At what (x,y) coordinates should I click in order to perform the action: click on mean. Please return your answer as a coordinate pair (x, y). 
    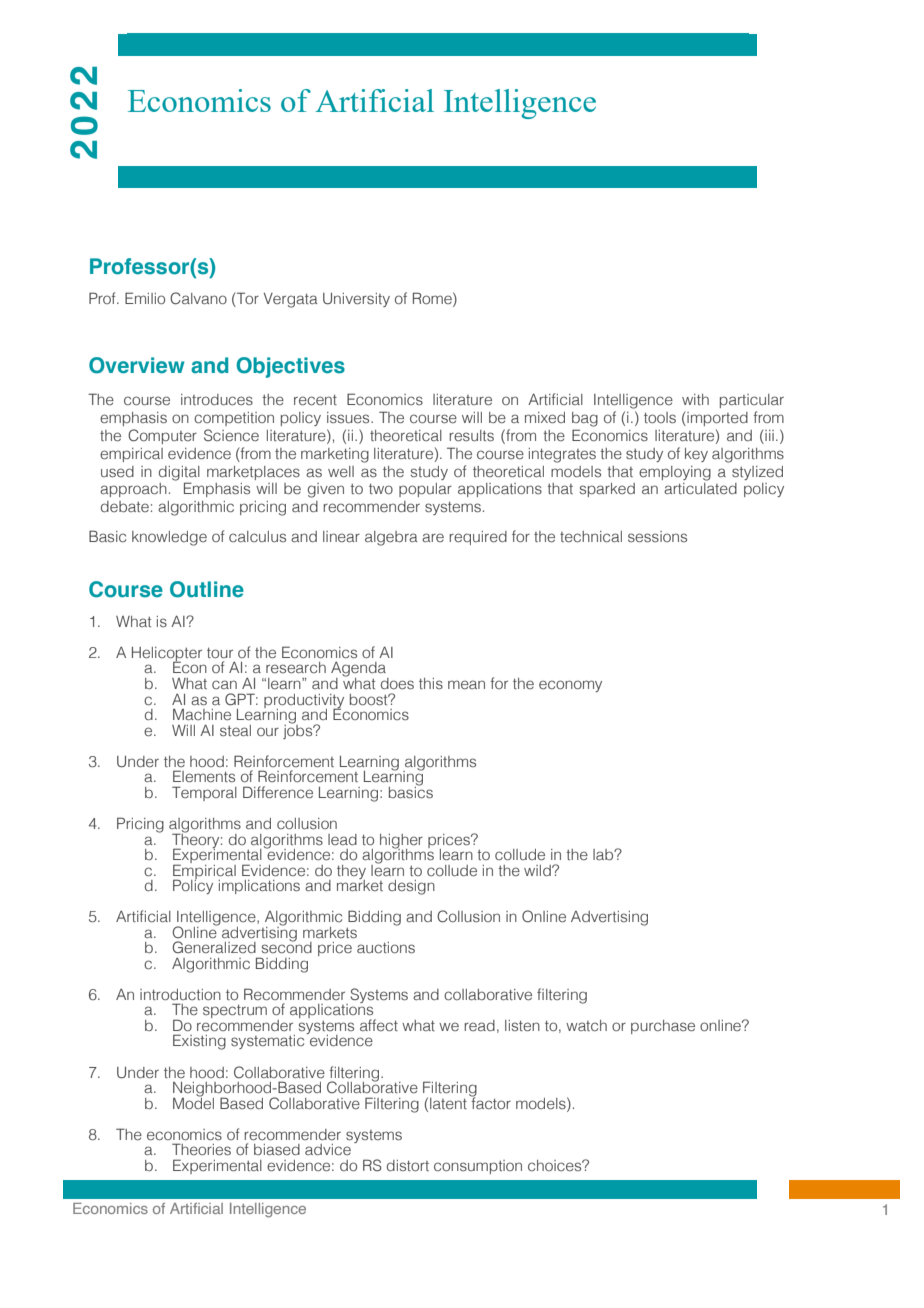
    Looking at the image, I should click on (466, 684).
